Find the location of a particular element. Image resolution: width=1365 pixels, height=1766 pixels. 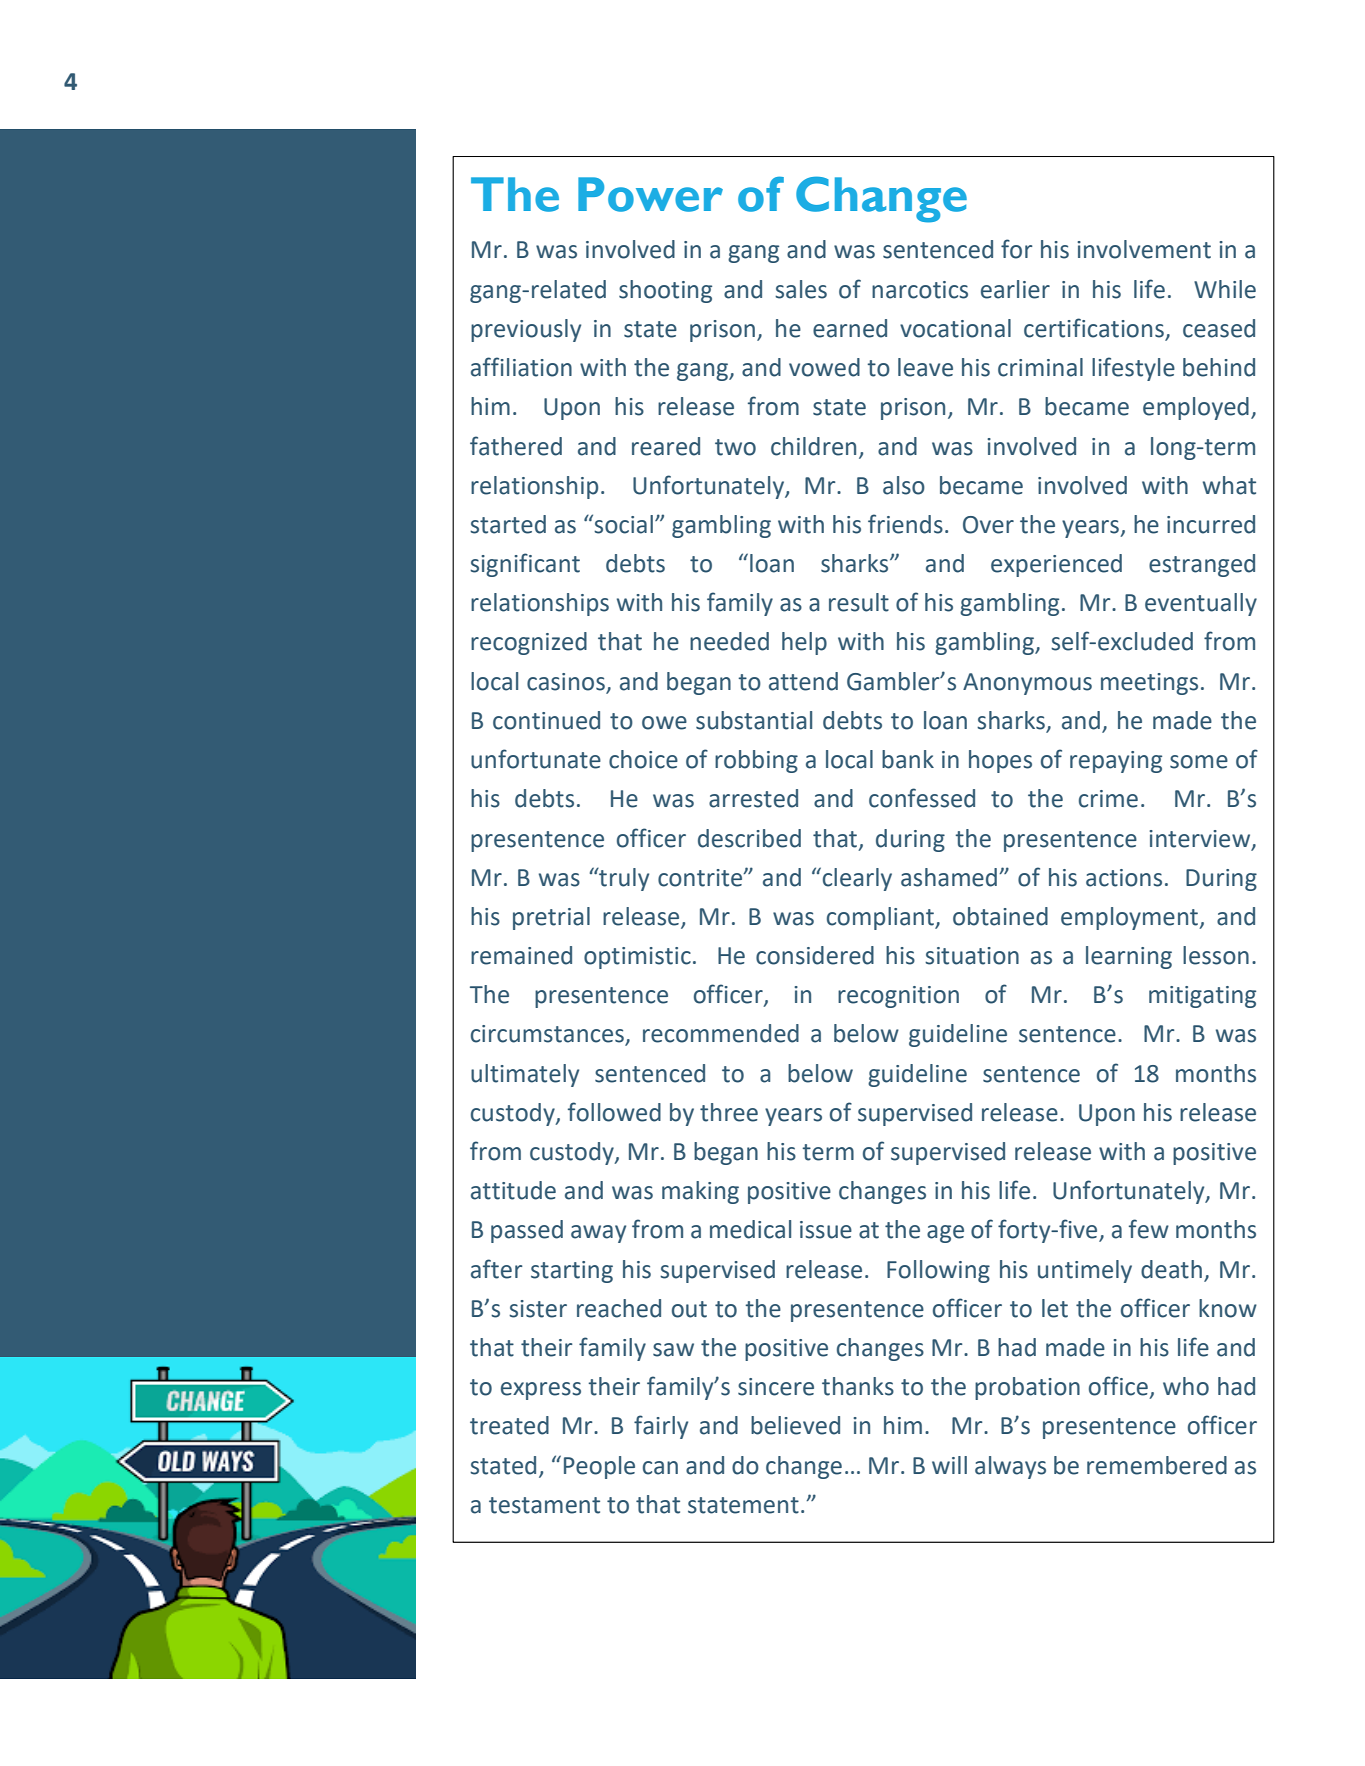

bank is located at coordinates (908, 759).
